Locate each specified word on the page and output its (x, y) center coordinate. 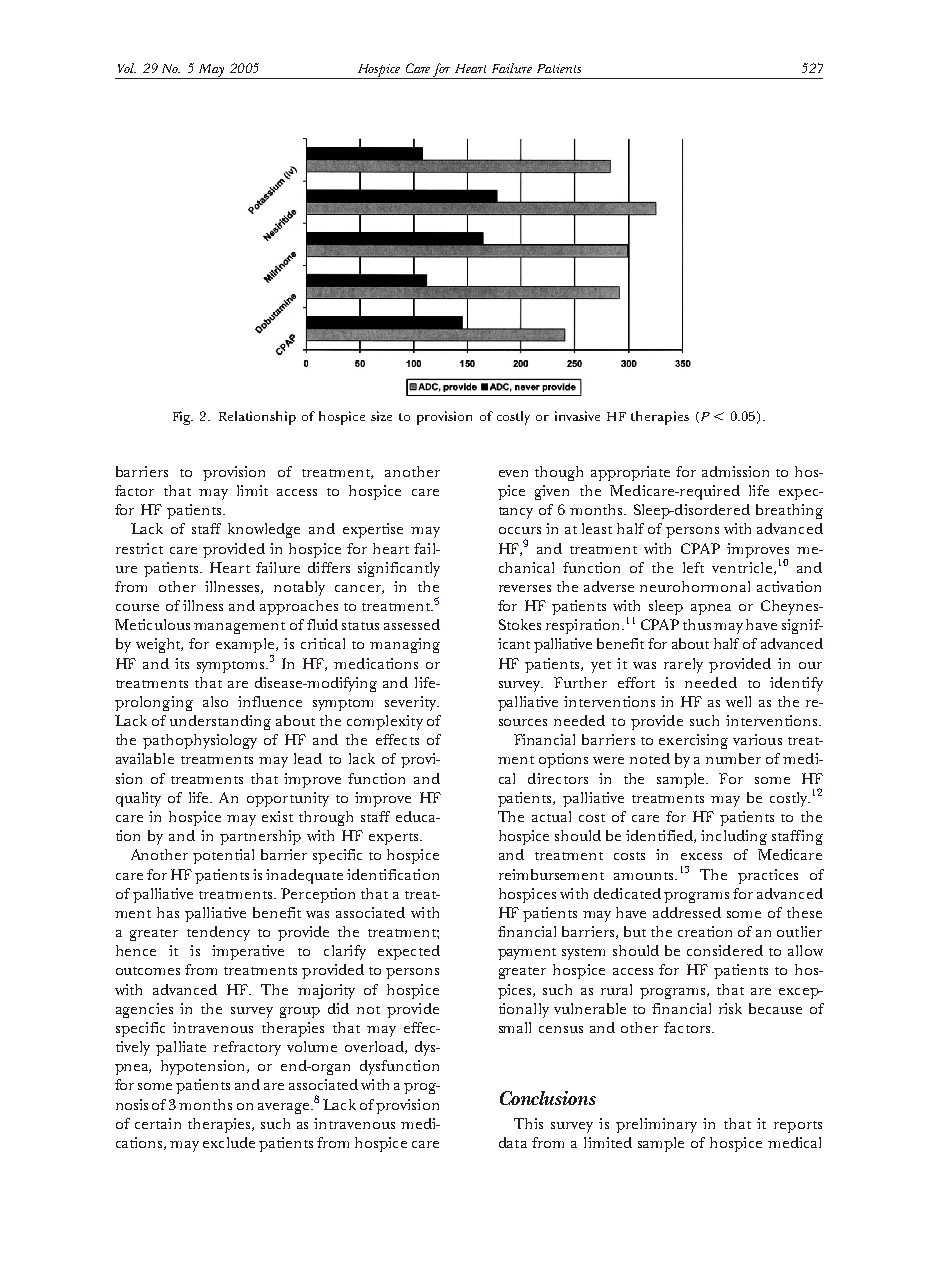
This (528, 1123)
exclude (229, 1142)
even (513, 473)
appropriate (630, 473)
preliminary (656, 1125)
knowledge (264, 530)
